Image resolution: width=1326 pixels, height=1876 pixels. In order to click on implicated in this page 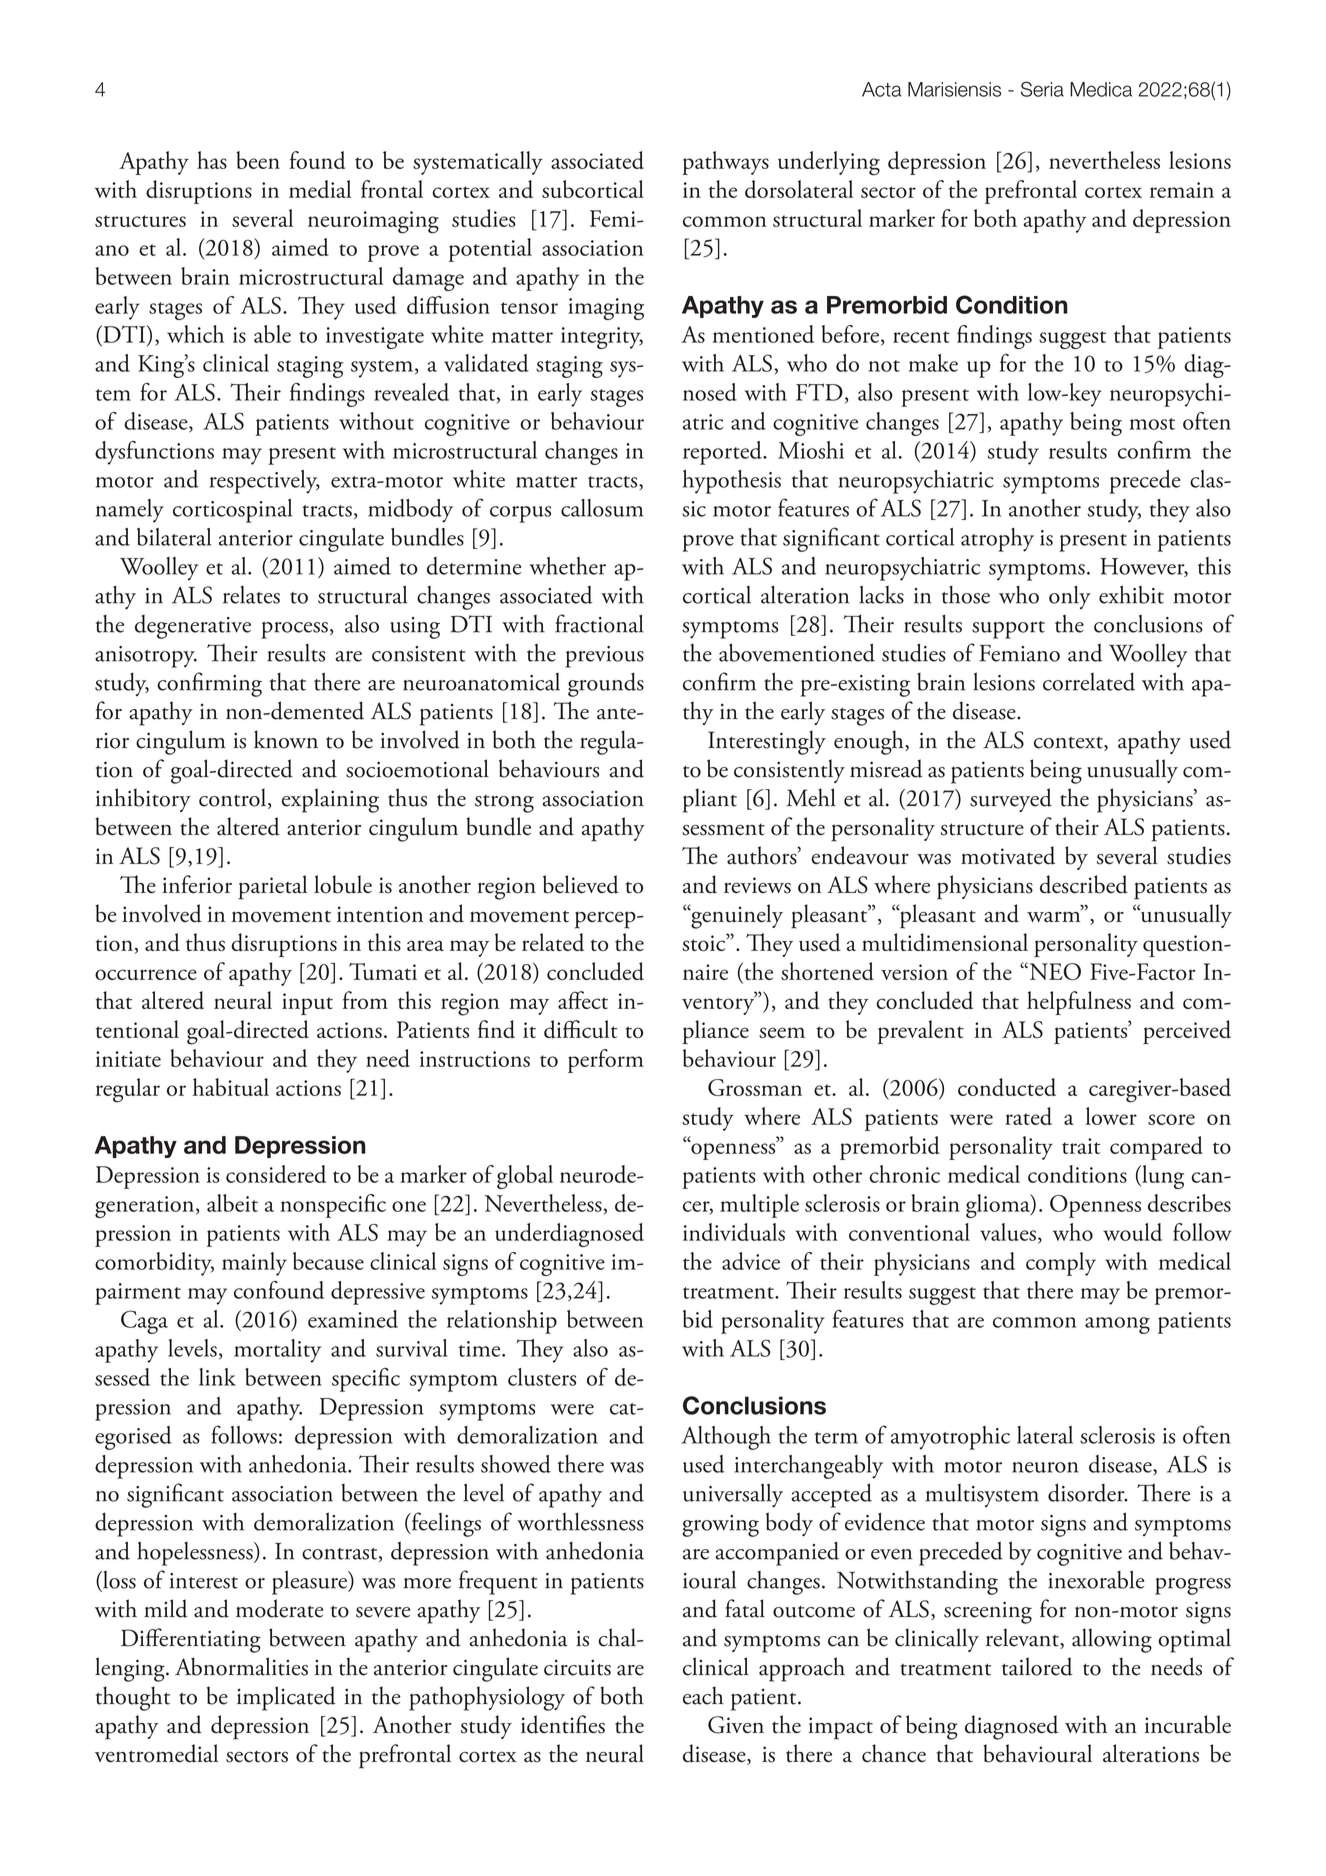, I will do `click(286, 1698)`.
